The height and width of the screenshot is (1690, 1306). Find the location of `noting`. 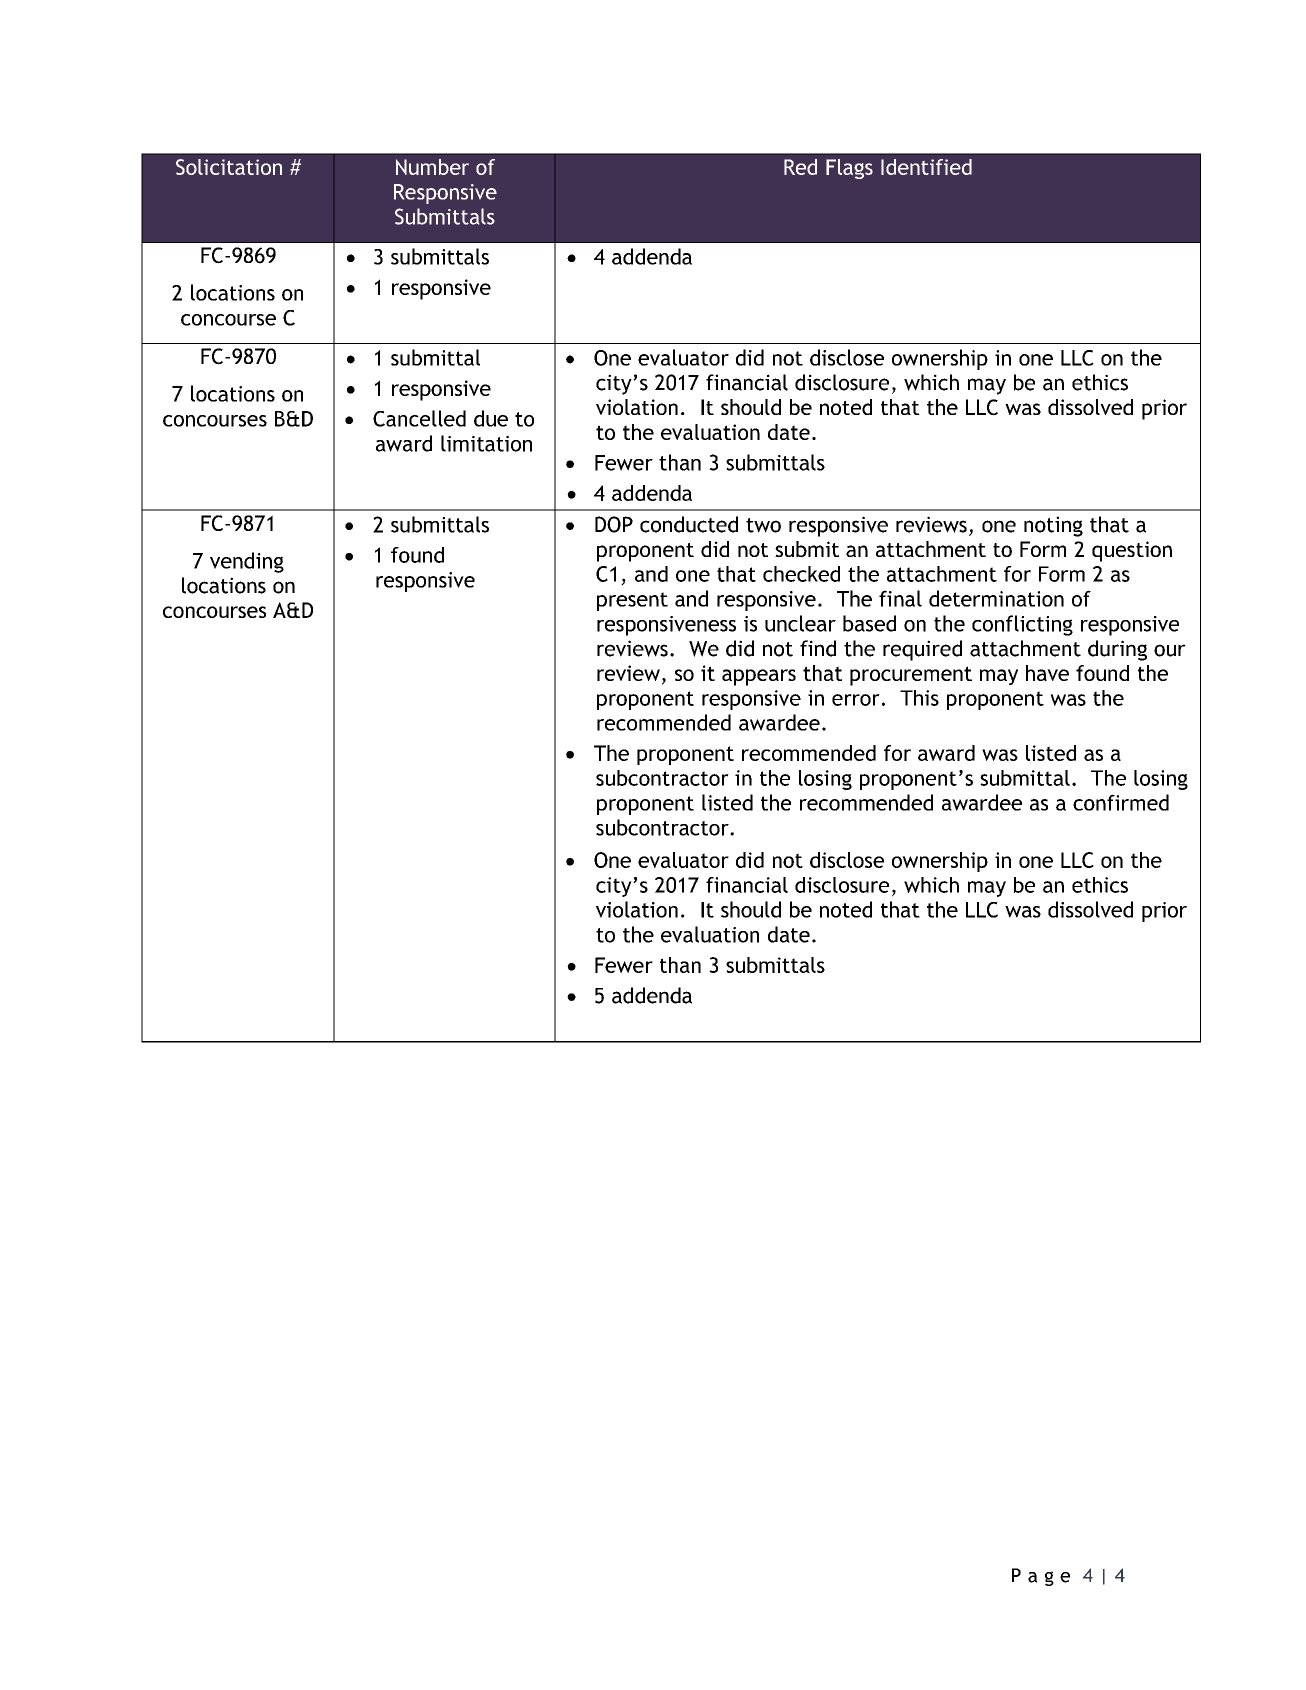

noting is located at coordinates (1053, 526).
